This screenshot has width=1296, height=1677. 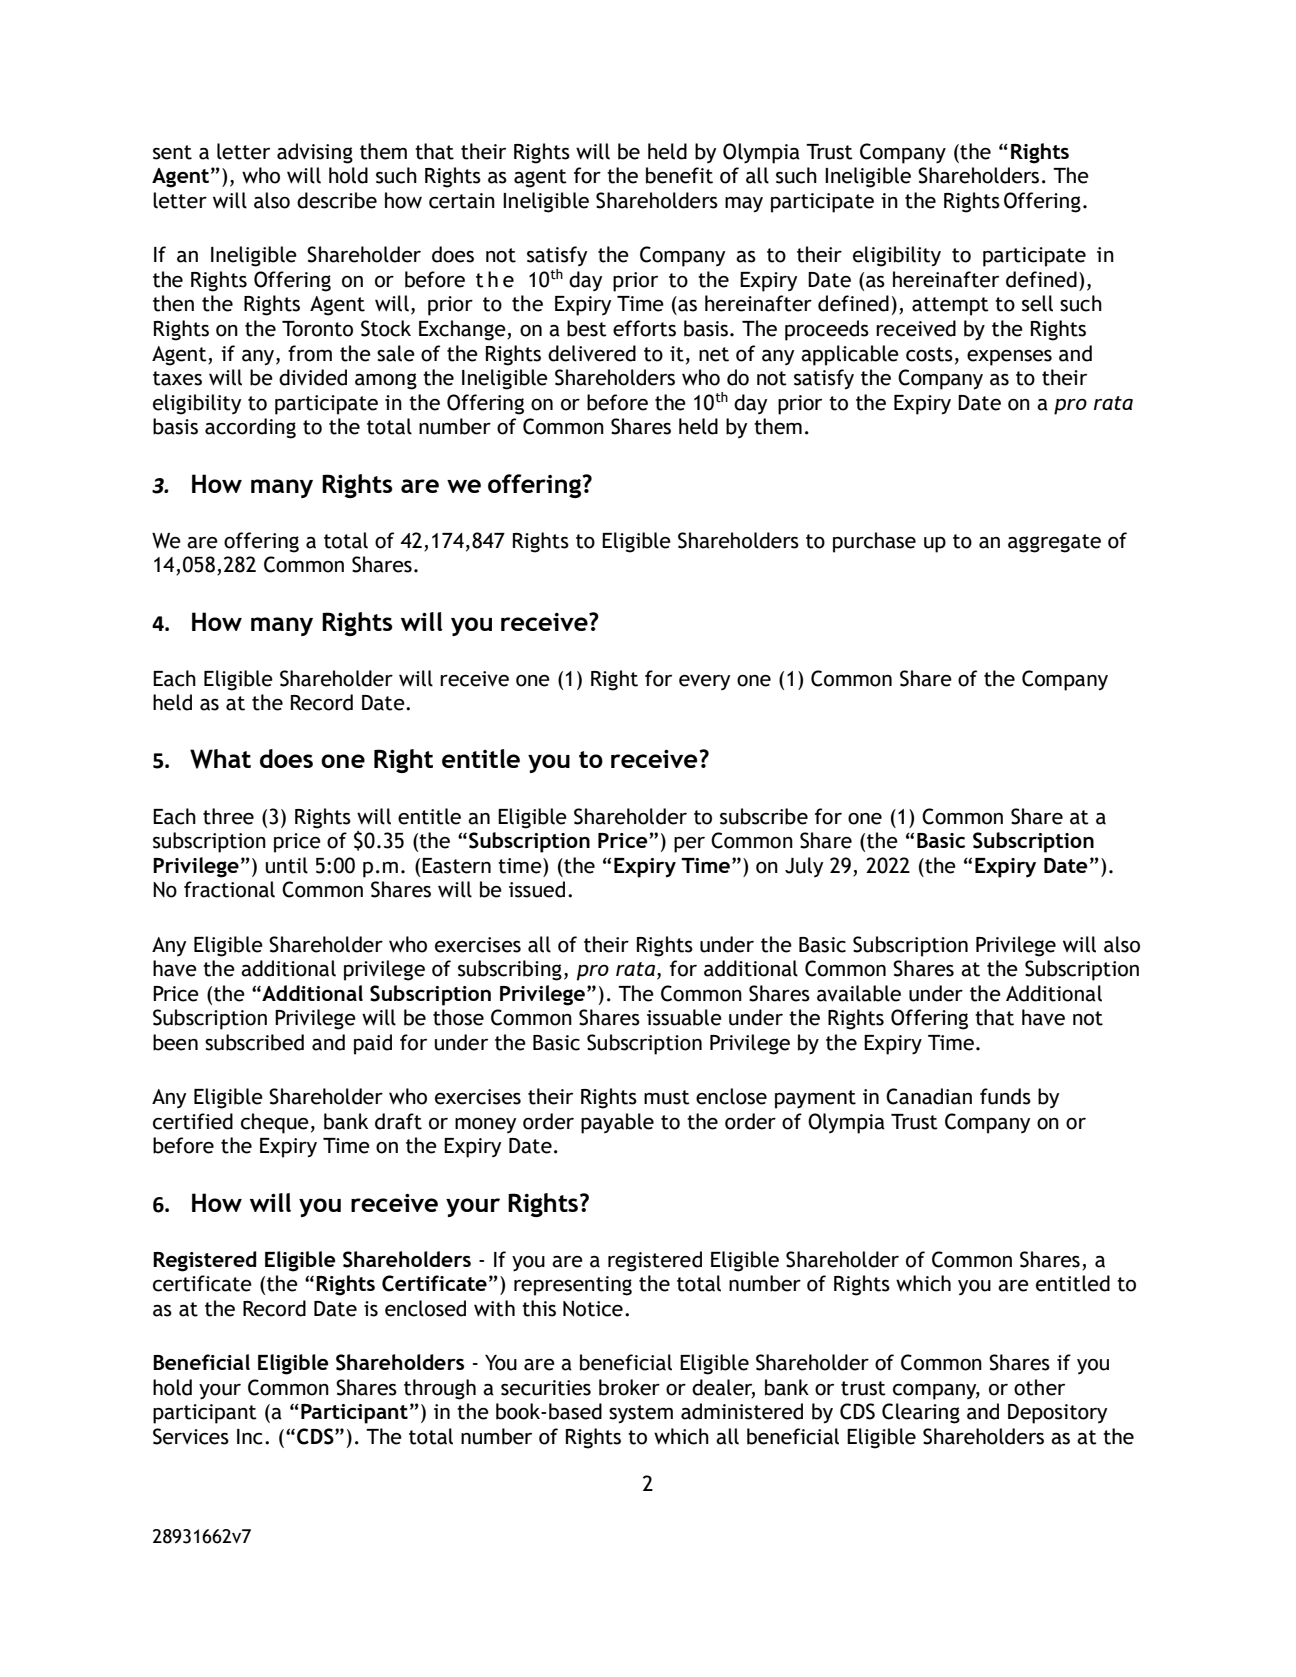 I want to click on attempt, so click(x=950, y=306).
